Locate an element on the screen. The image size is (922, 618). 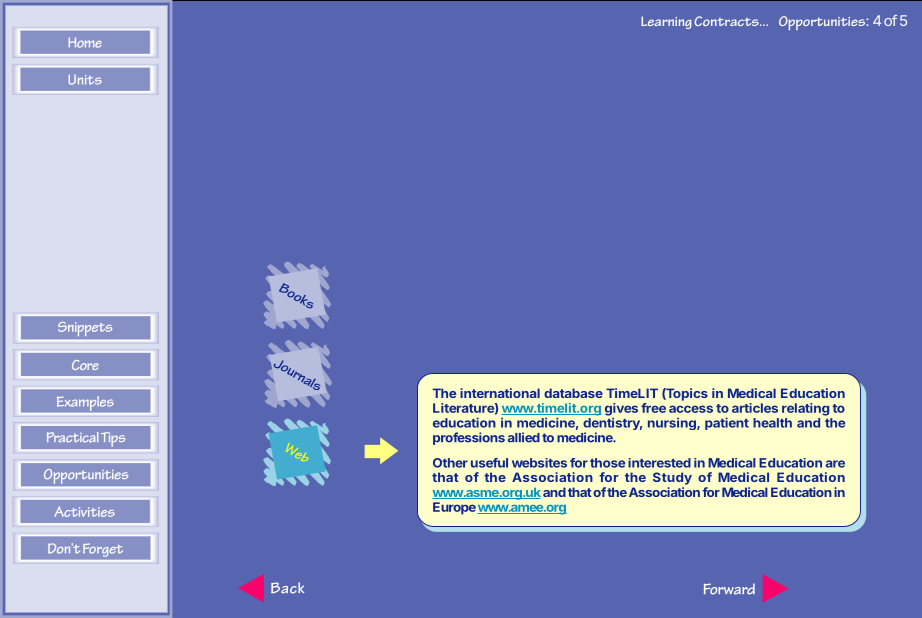
articles is located at coordinates (755, 408).
